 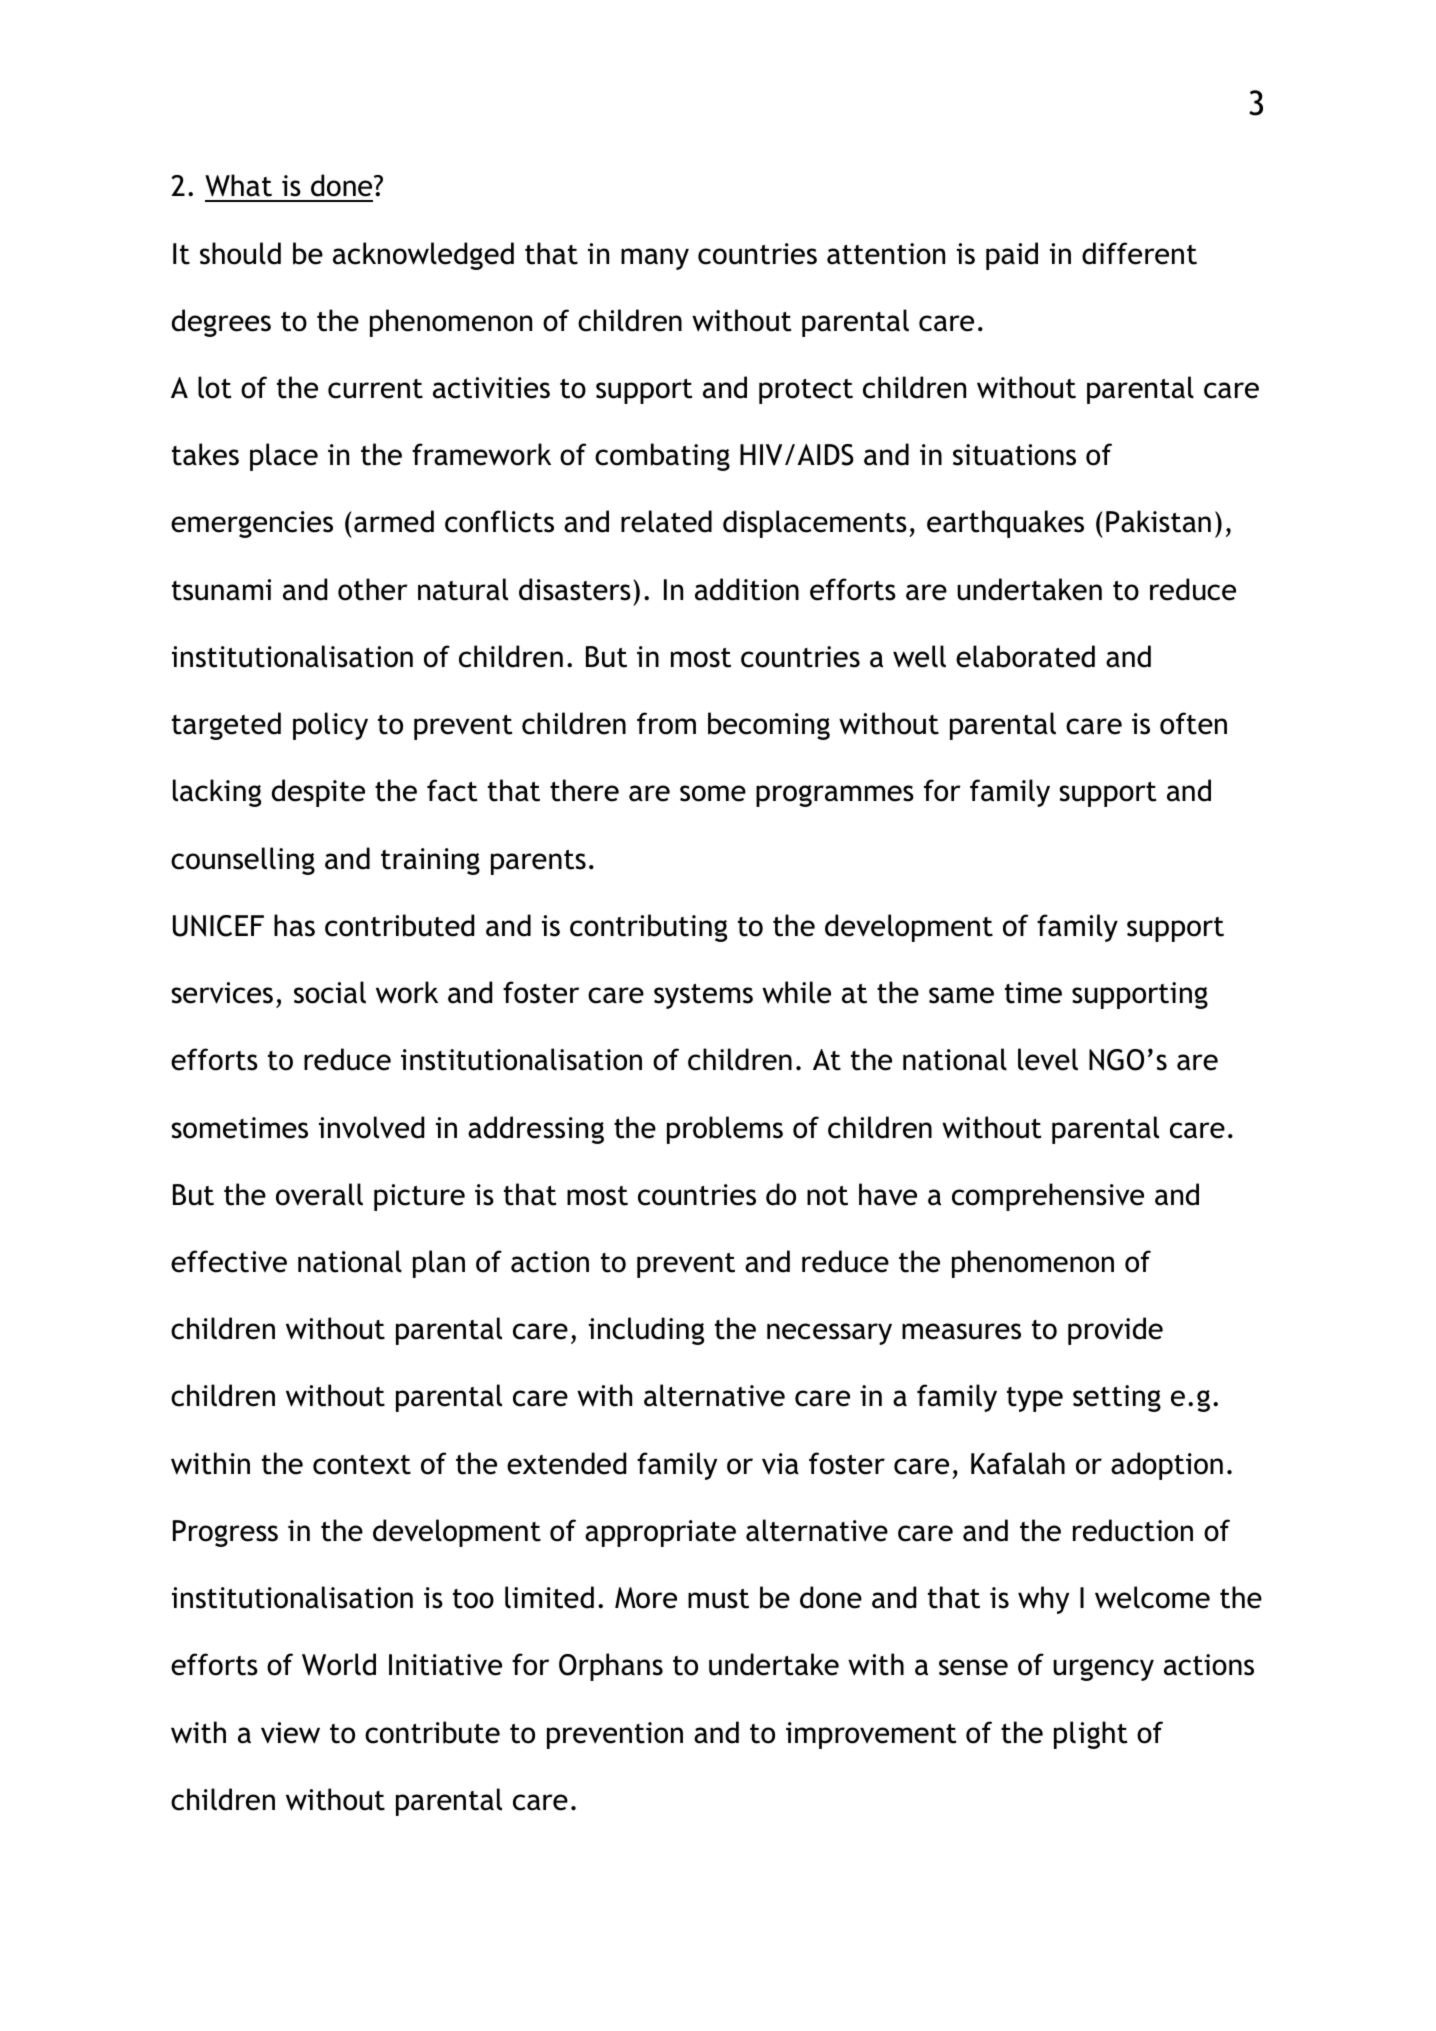 I want to click on elaborated, so click(x=1025, y=656).
